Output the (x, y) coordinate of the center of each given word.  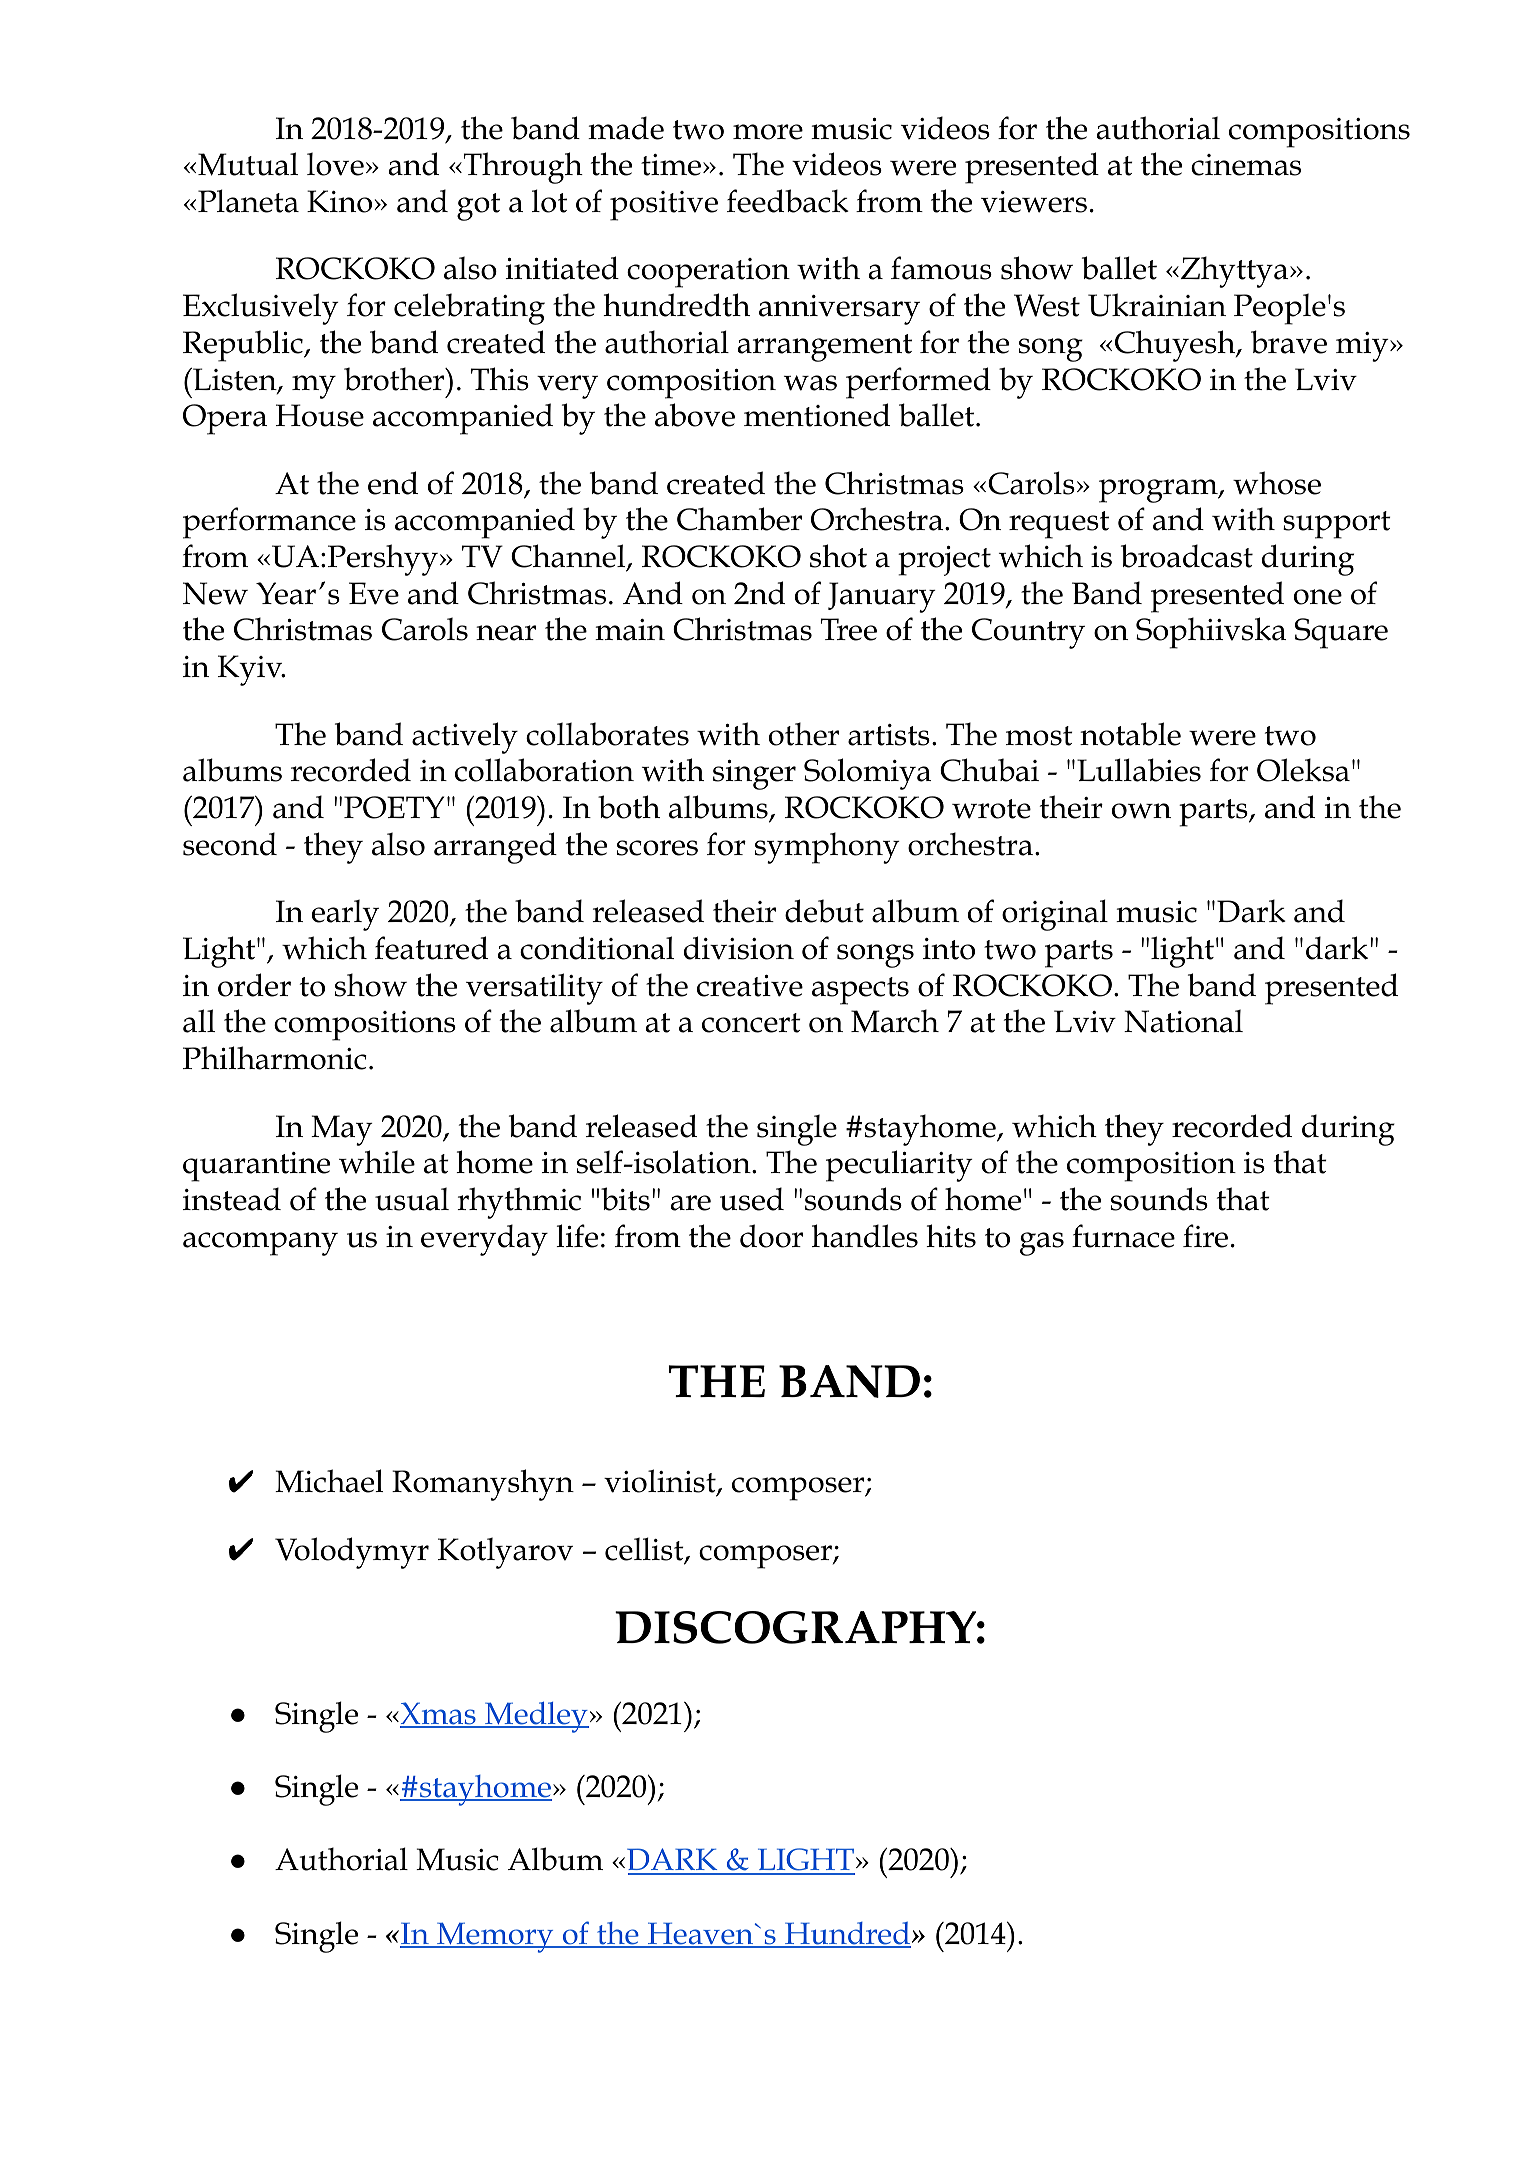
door (771, 1236)
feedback (788, 201)
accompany (260, 1244)
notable (1130, 734)
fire (1205, 1236)
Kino (341, 201)
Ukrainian (1157, 305)
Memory (495, 1937)
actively (465, 738)
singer (754, 775)
